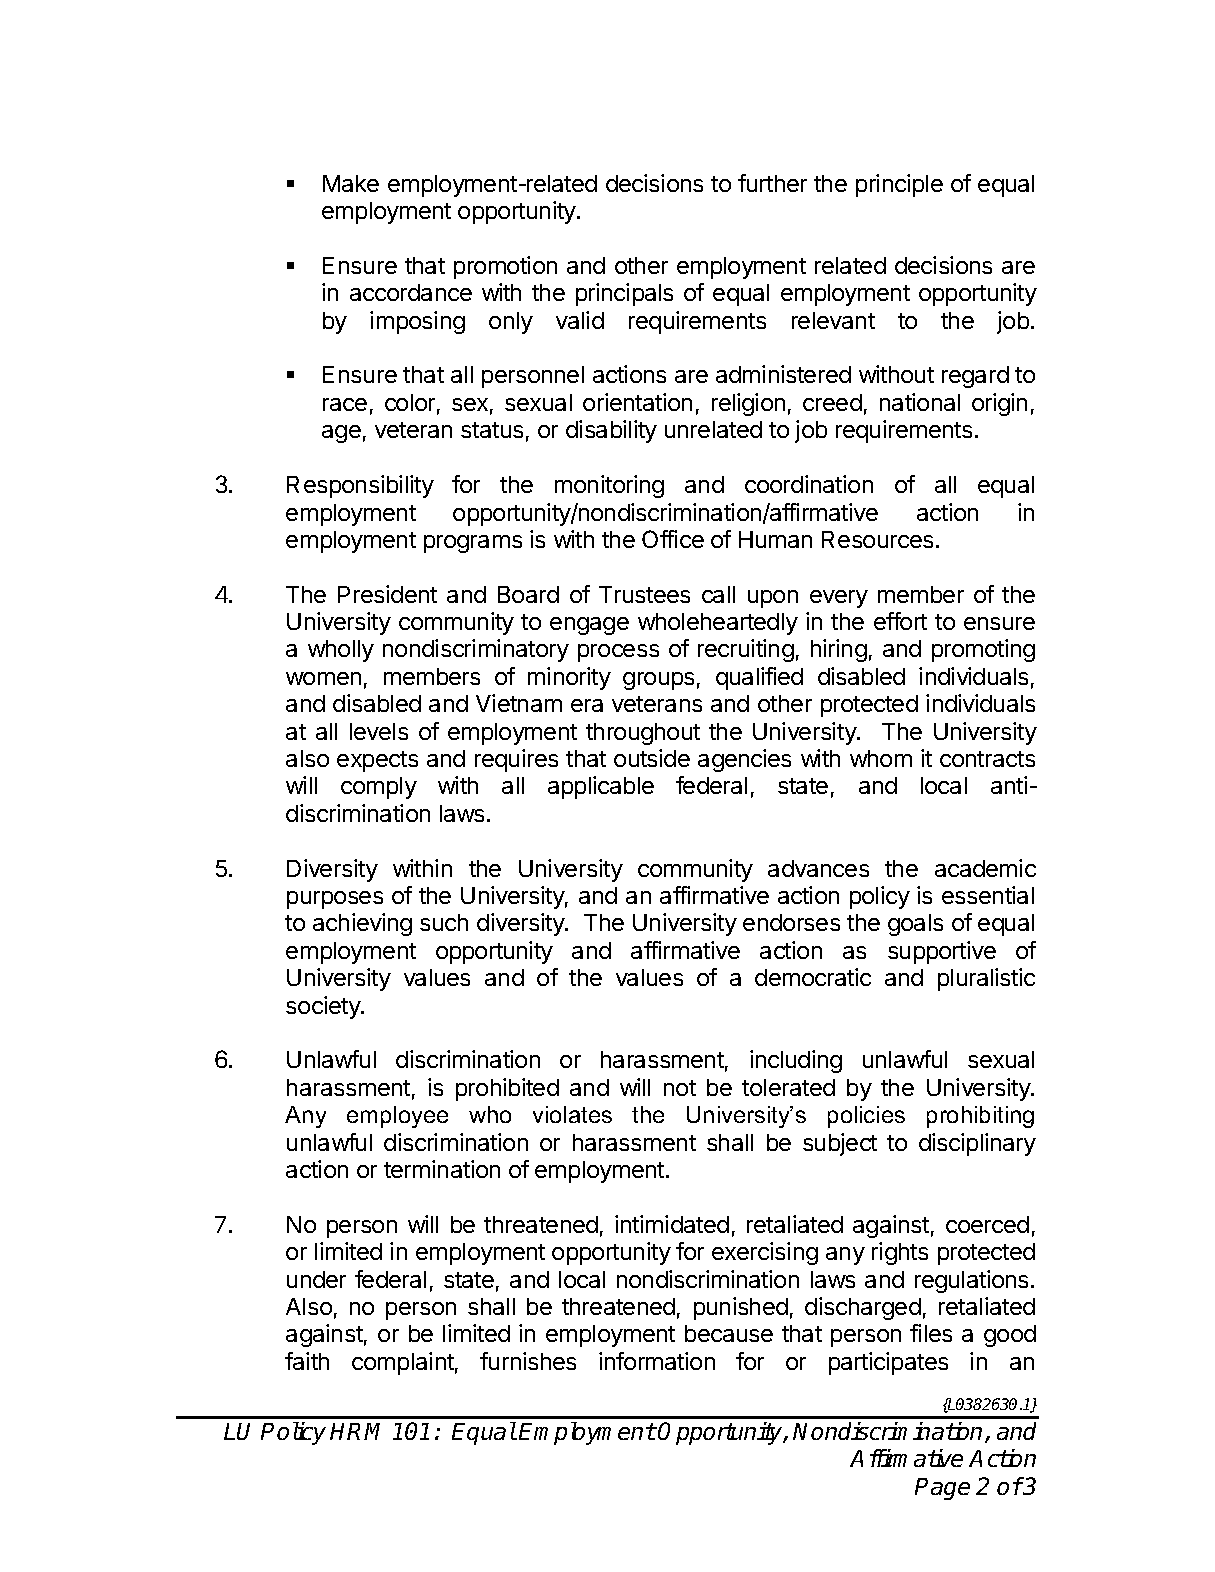 The width and height of the screenshot is (1215, 1572). I want to click on applicable, so click(601, 787).
